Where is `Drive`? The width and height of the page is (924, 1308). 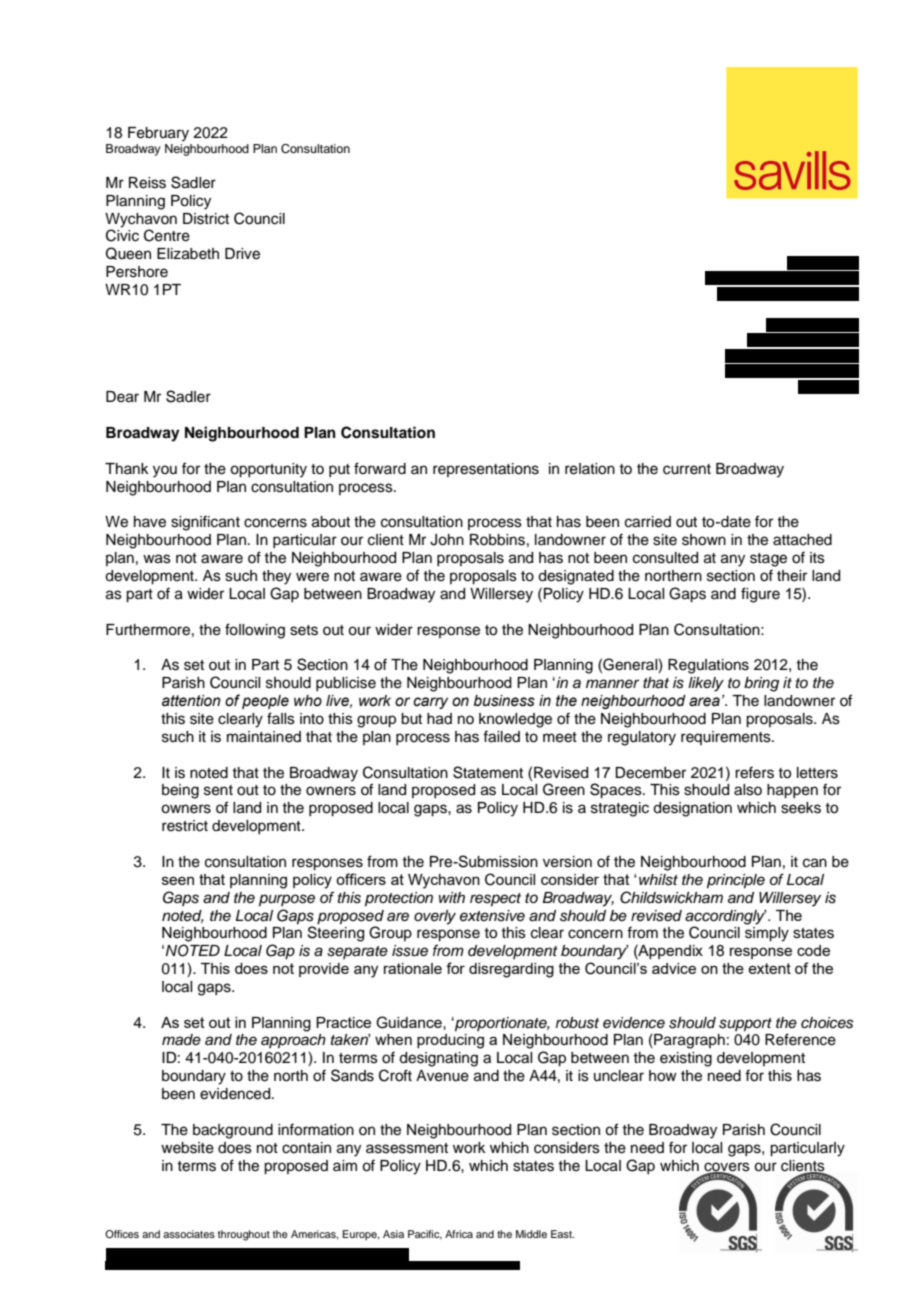
Drive is located at coordinates (242, 254).
